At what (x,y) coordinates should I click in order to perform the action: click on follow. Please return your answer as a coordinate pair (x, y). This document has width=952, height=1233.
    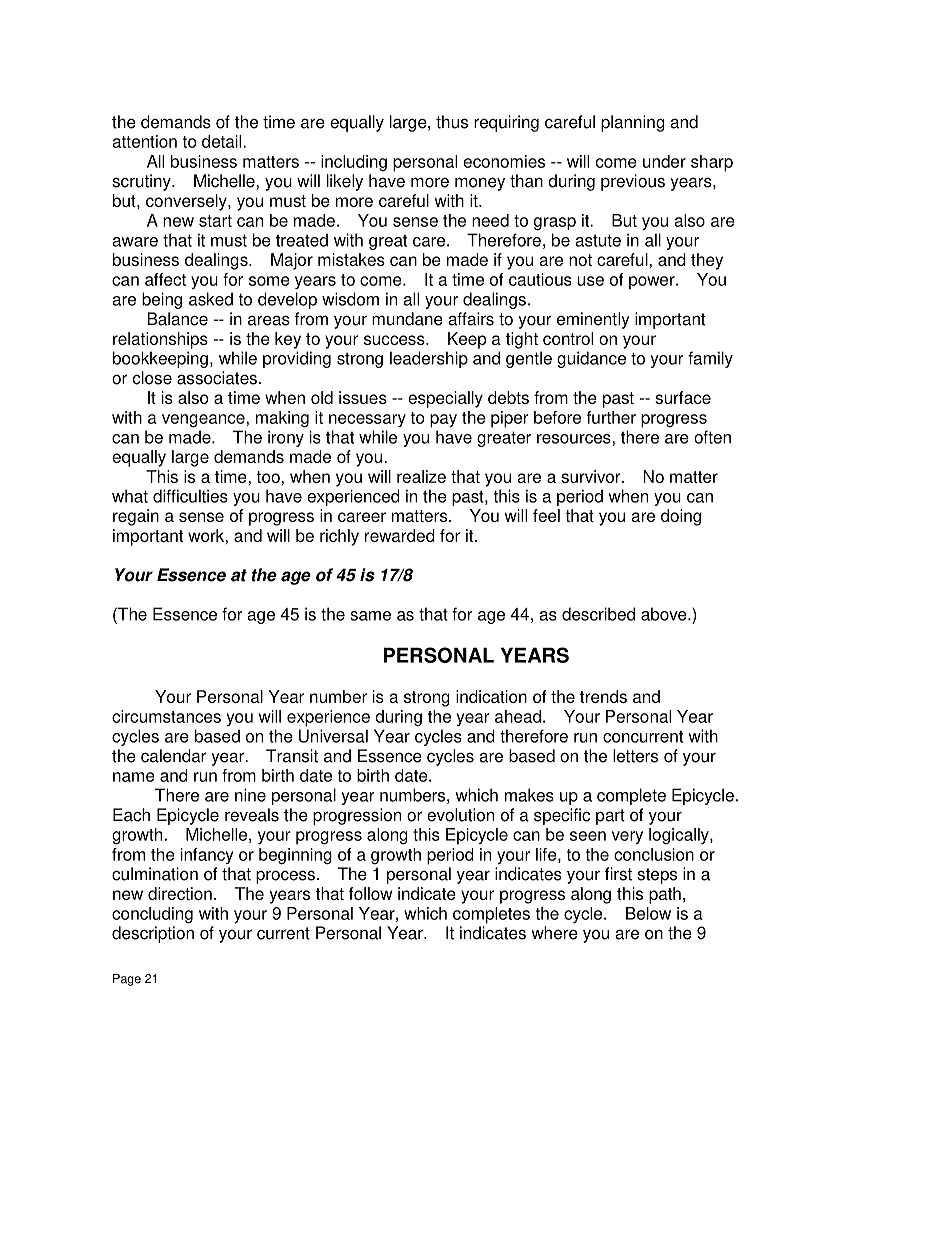
    Looking at the image, I should click on (370, 893).
